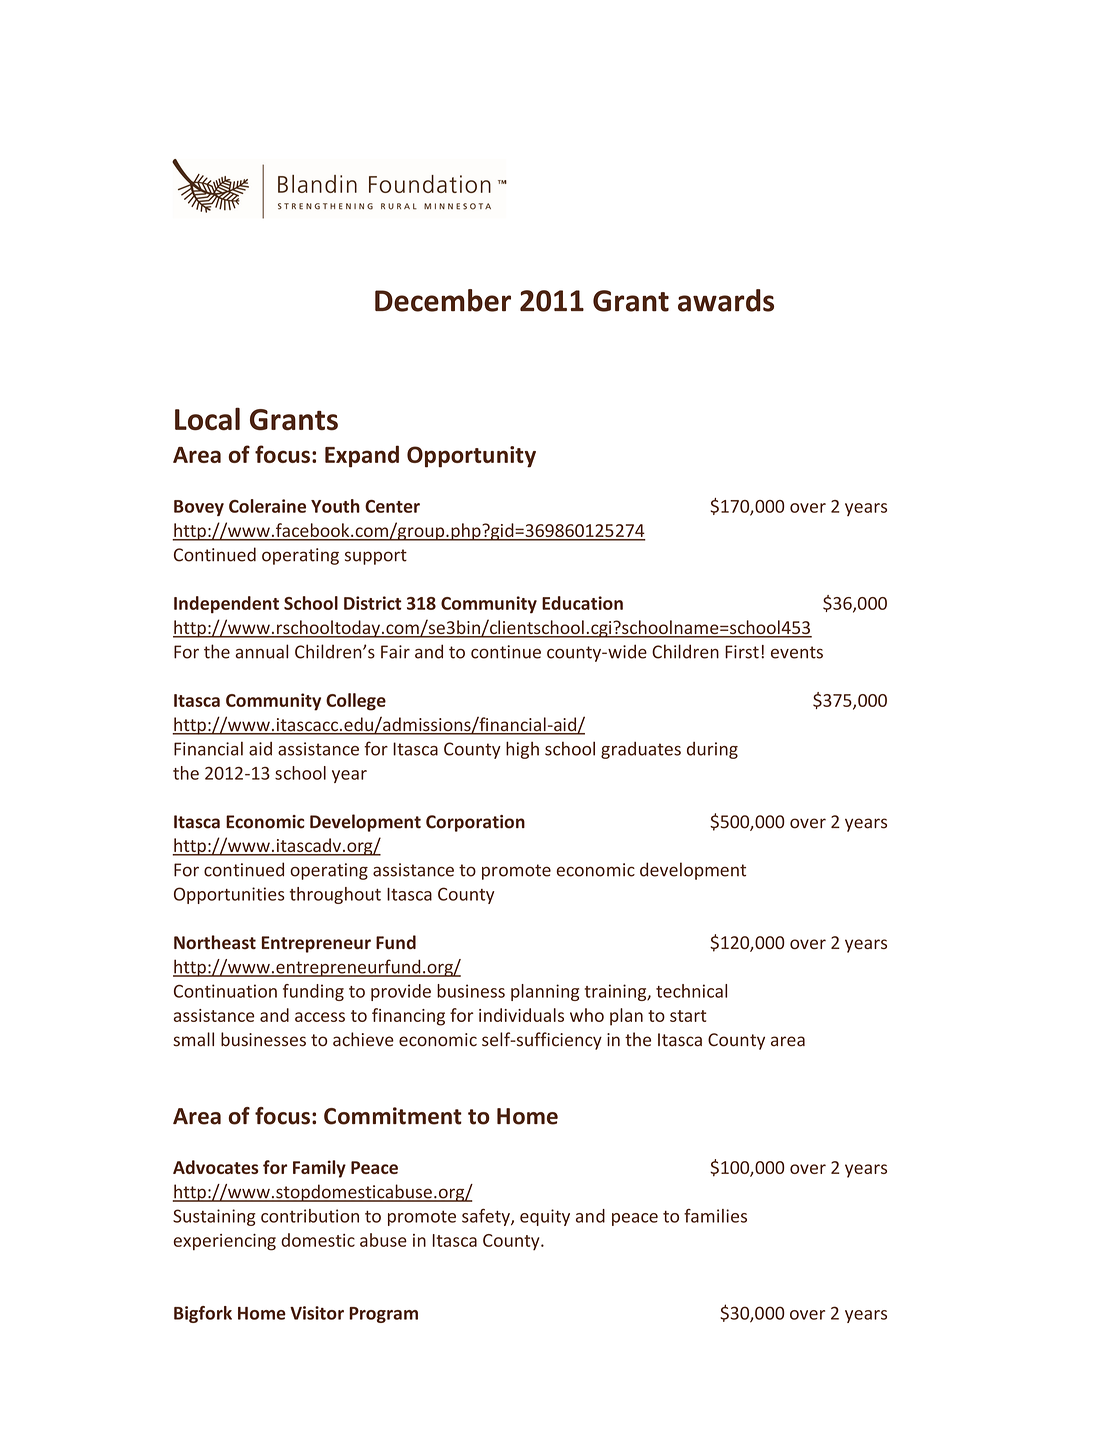  I want to click on Local, so click(207, 419).
